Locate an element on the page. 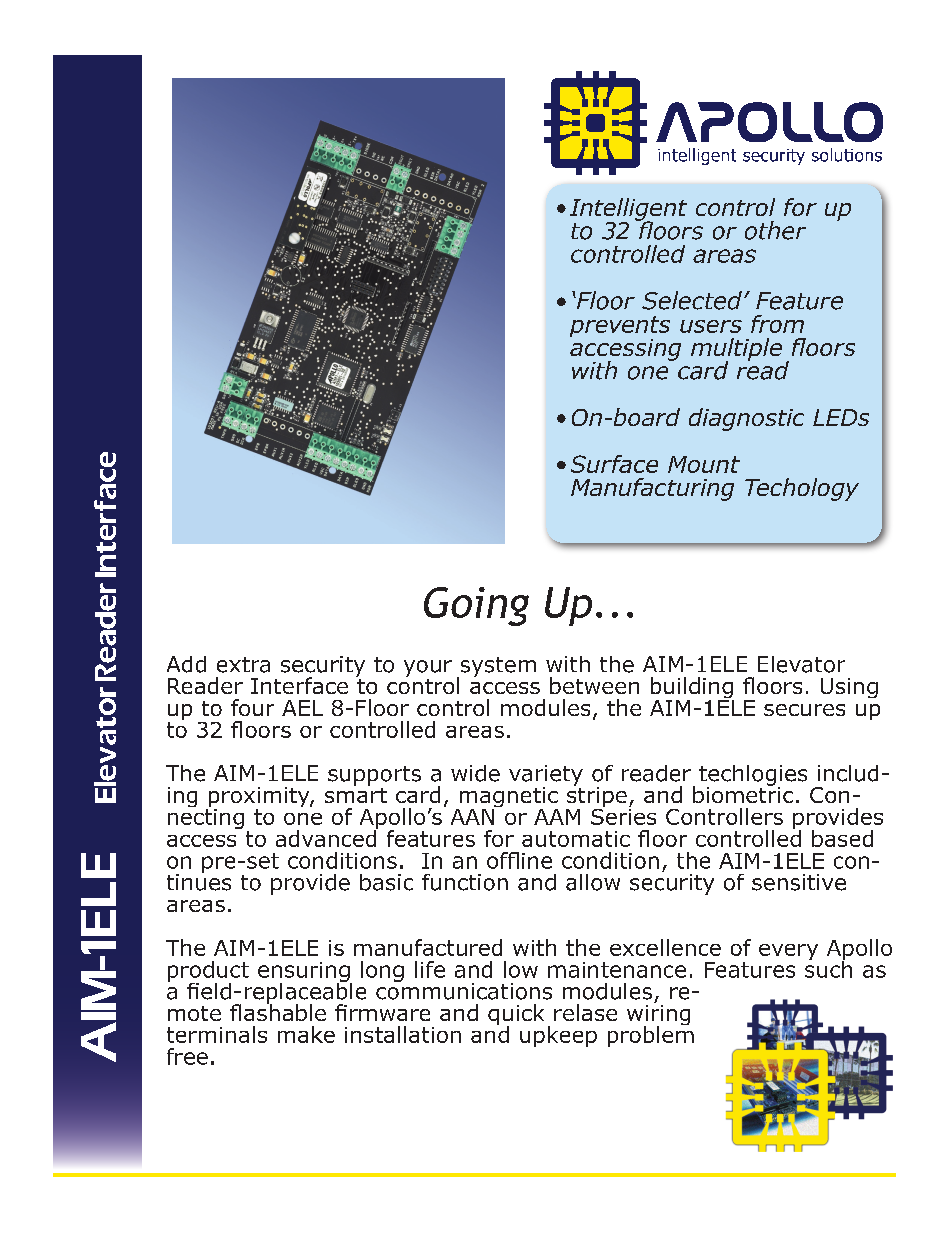  wiring is located at coordinates (658, 1015).
